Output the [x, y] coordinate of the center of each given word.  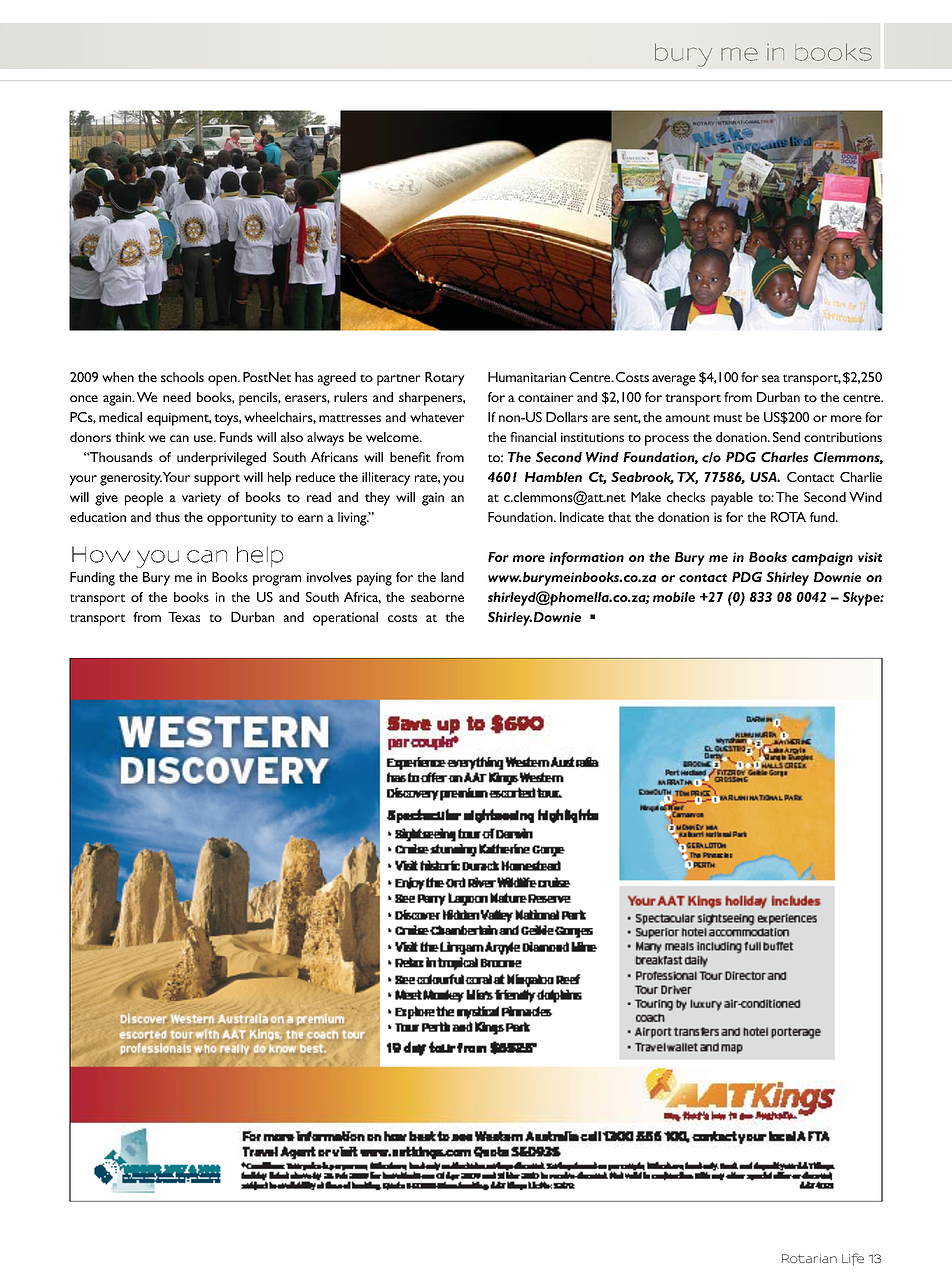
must [728, 418]
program [277, 580]
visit [870, 557]
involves [329, 577]
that [619, 517]
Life [853, 1259]
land [452, 577]
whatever [437, 417]
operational [345, 619]
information [586, 558]
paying [374, 579]
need [177, 397]
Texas [184, 617]
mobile [674, 597]
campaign [822, 559]
